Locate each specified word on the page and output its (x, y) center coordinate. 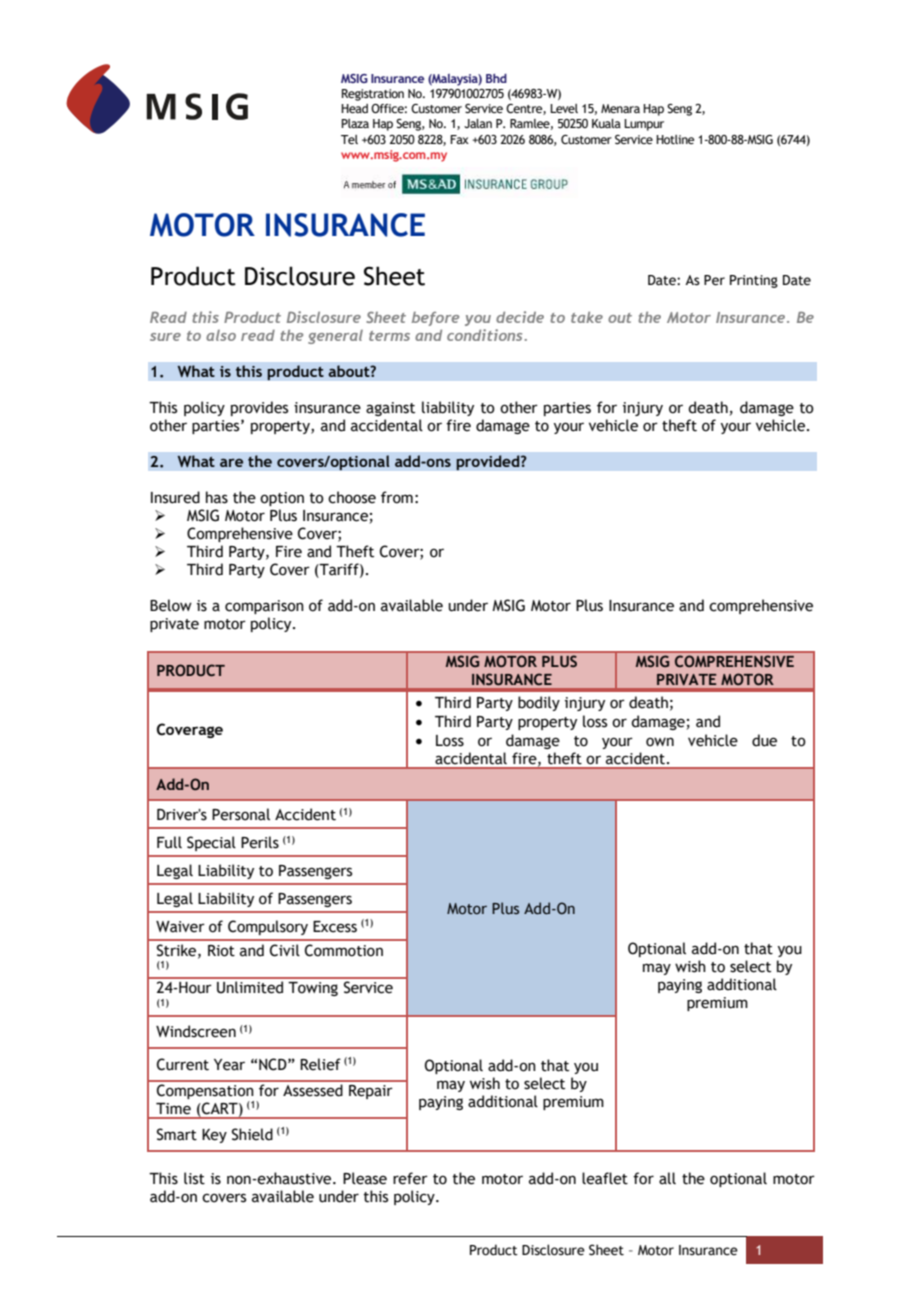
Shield (252, 1134)
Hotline (675, 139)
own (660, 742)
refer (410, 1178)
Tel (349, 139)
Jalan (478, 123)
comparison (264, 607)
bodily (539, 703)
